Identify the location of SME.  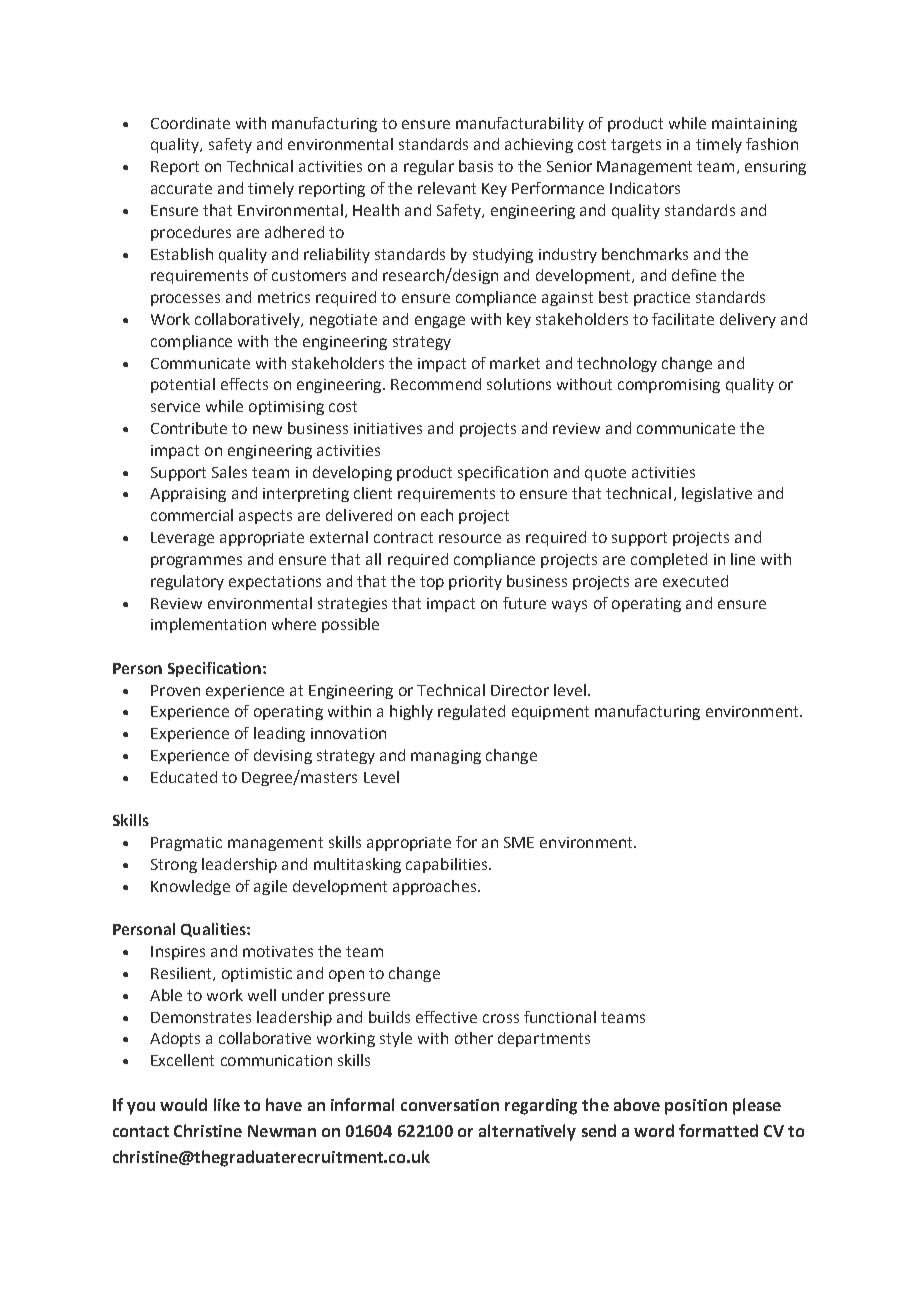
(519, 842).
